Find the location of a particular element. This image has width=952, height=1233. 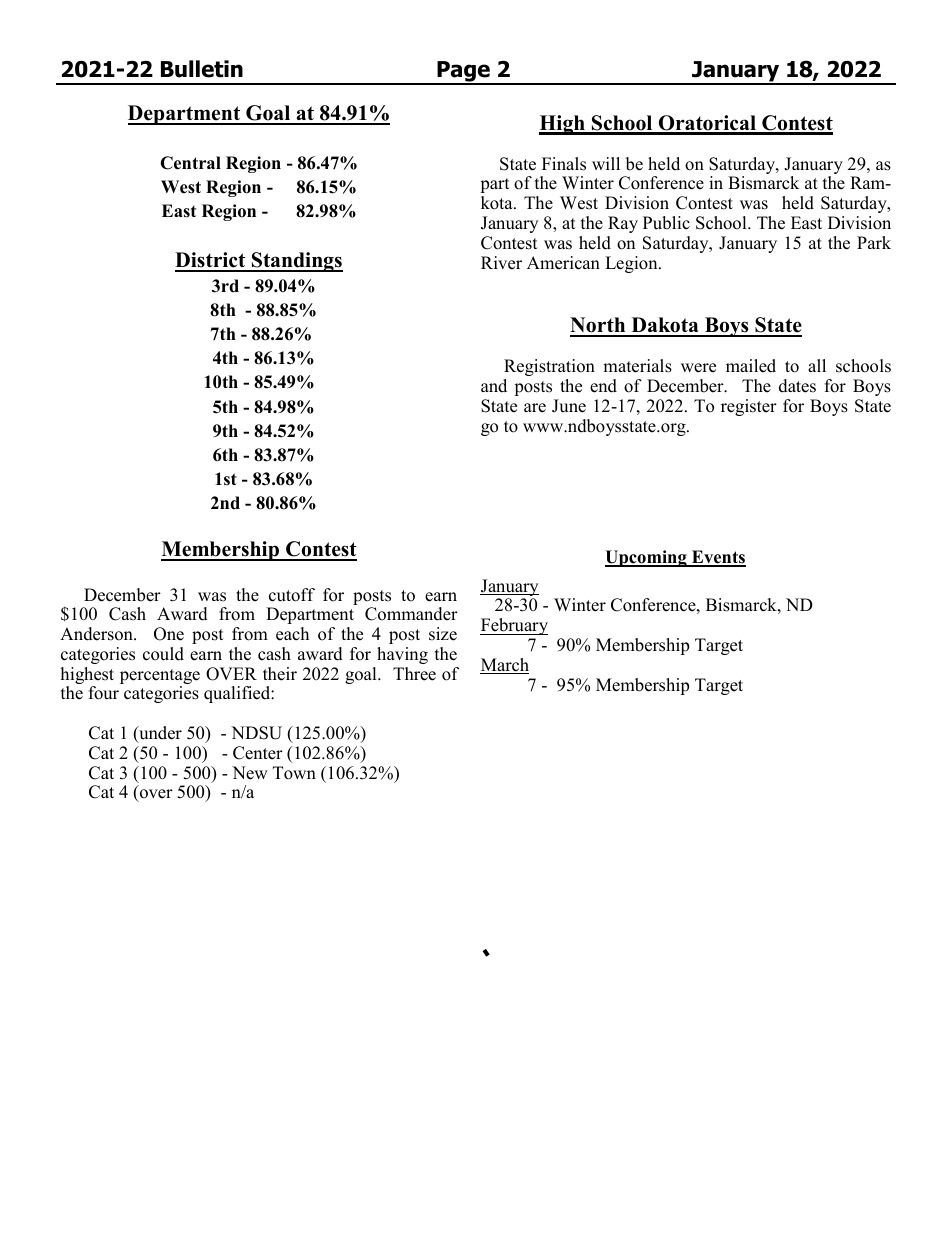

River is located at coordinates (501, 263).
